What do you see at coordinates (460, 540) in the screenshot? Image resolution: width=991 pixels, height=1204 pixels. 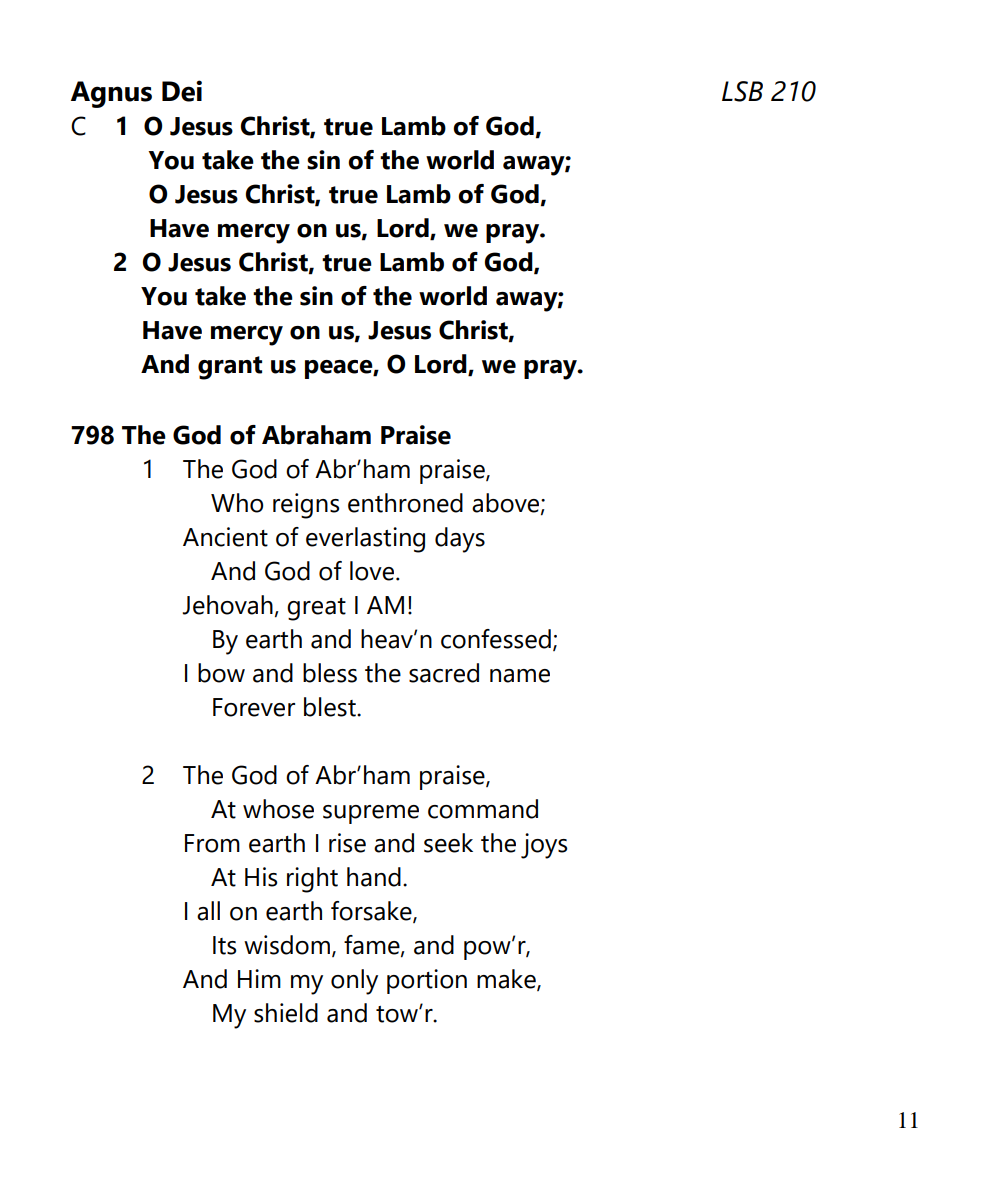 I see `days` at bounding box center [460, 540].
